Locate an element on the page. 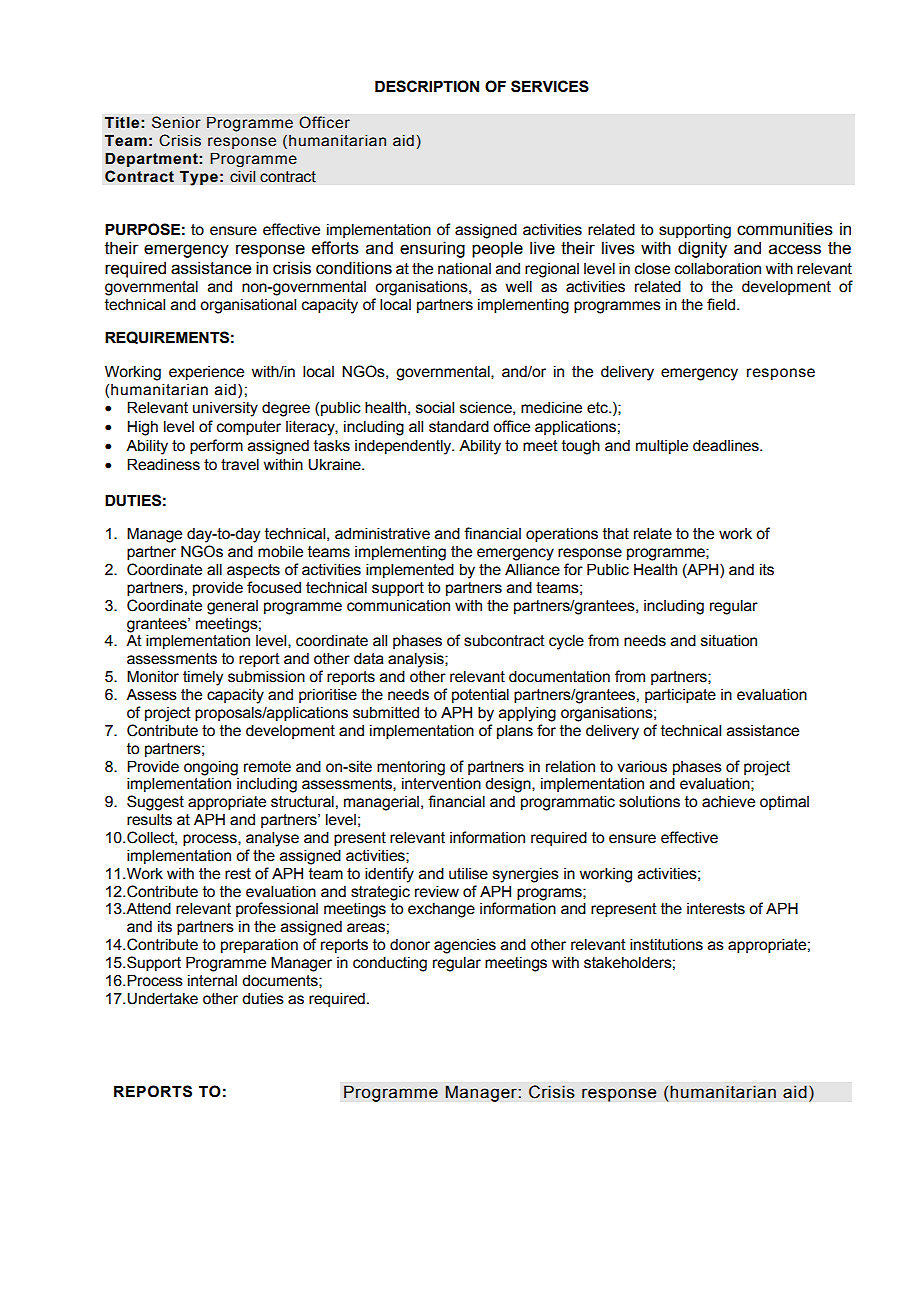 The width and height of the image is (924, 1308). DESCRIPTION is located at coordinates (427, 86).
